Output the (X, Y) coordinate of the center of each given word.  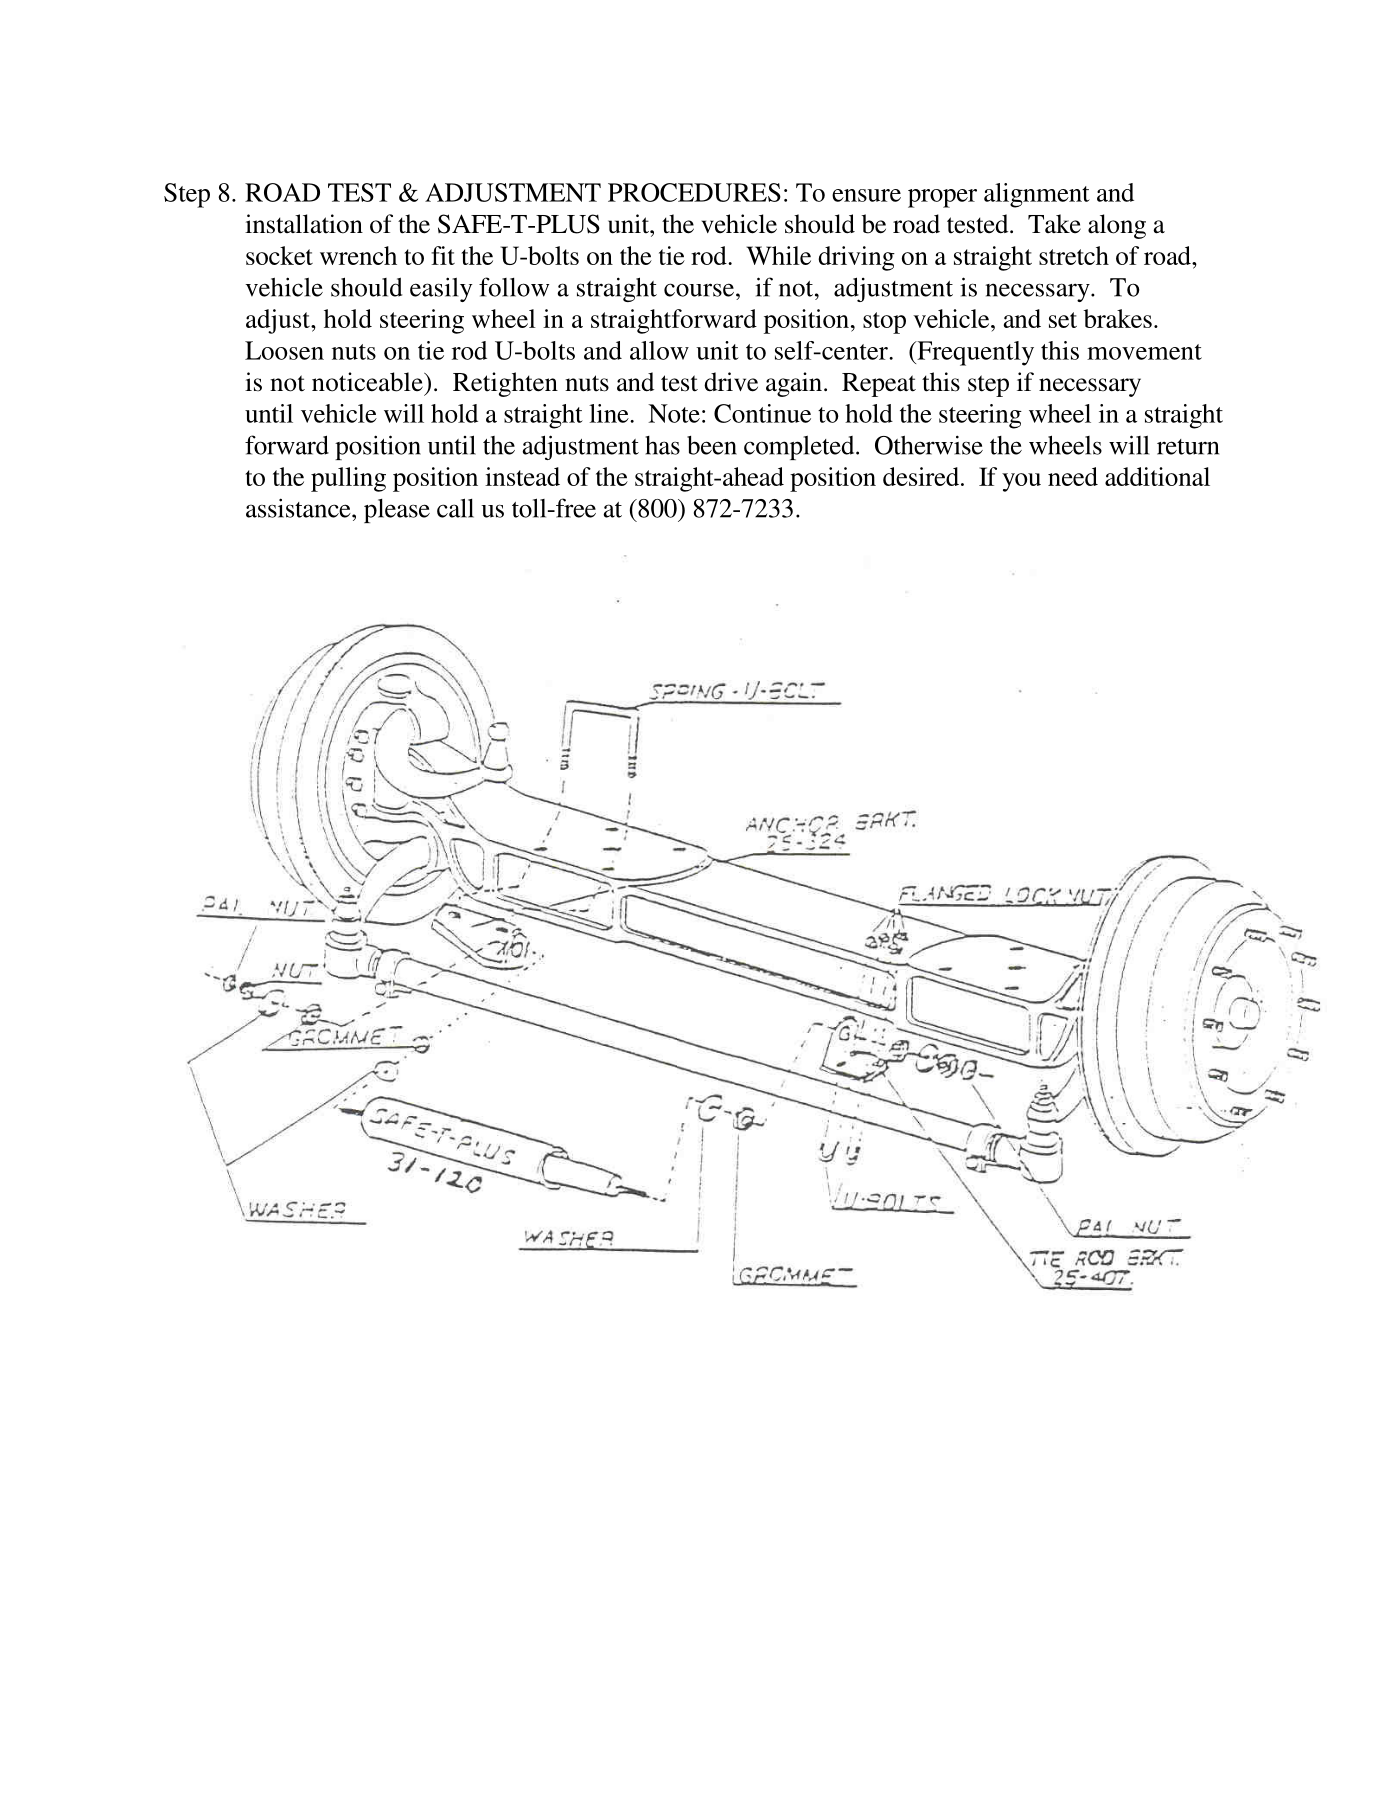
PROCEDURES (694, 192)
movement (1144, 352)
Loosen (284, 350)
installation (304, 224)
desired (922, 476)
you (1021, 482)
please (397, 511)
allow (659, 350)
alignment (1037, 195)
